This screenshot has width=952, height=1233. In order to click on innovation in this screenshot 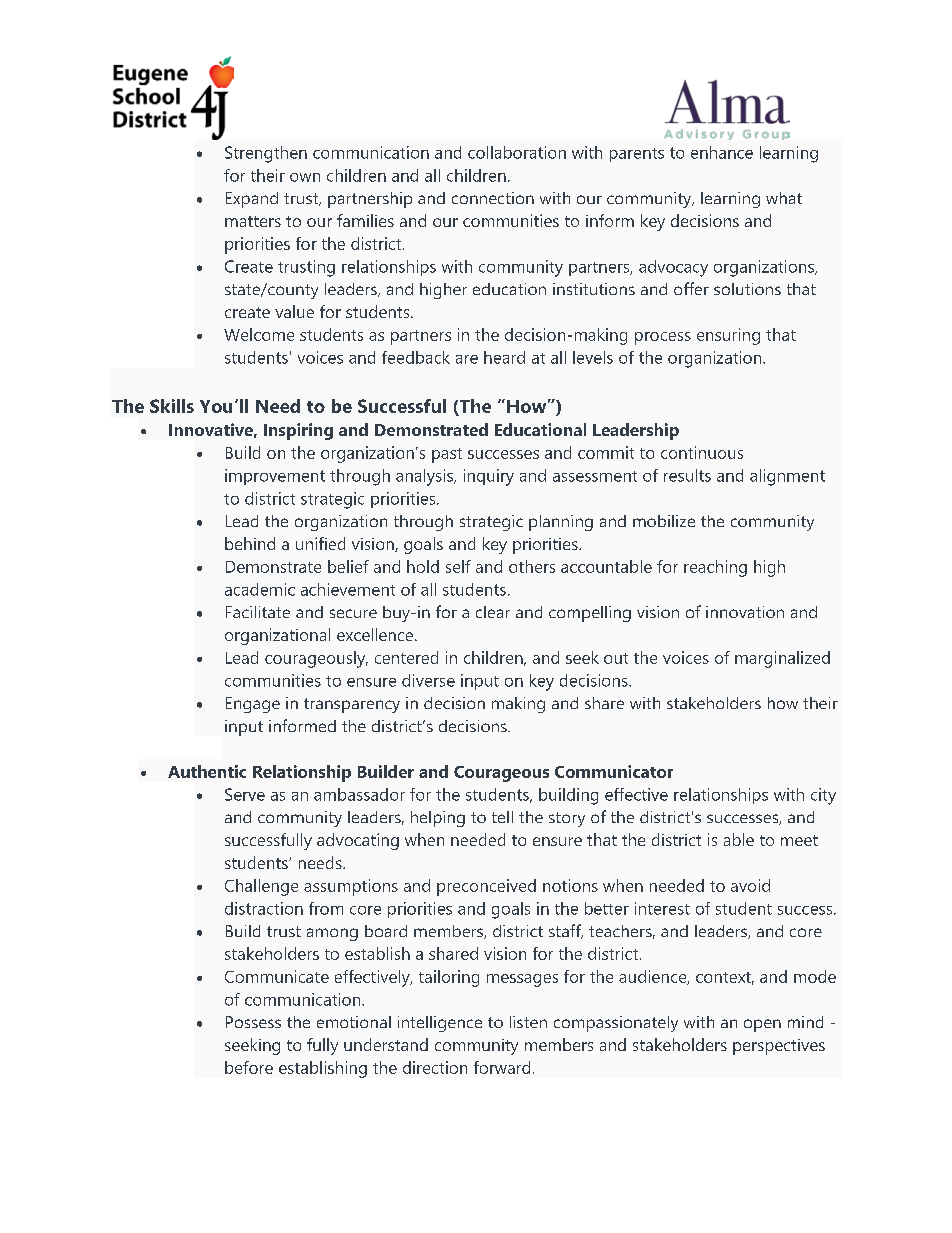, I will do `click(745, 612)`.
